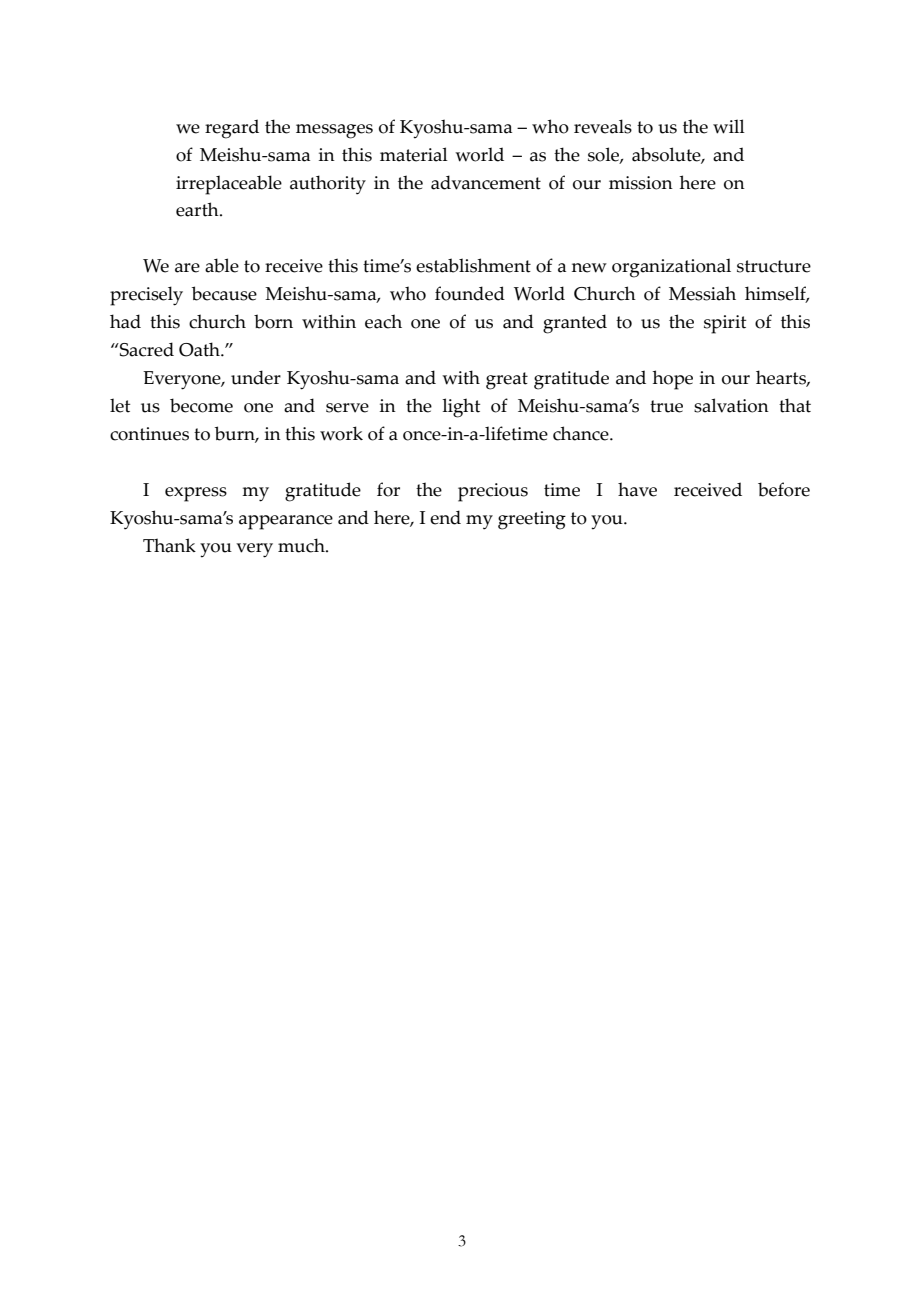 Image resolution: width=924 pixels, height=1308 pixels. What do you see at coordinates (414, 154) in the page?
I see `material` at bounding box center [414, 154].
